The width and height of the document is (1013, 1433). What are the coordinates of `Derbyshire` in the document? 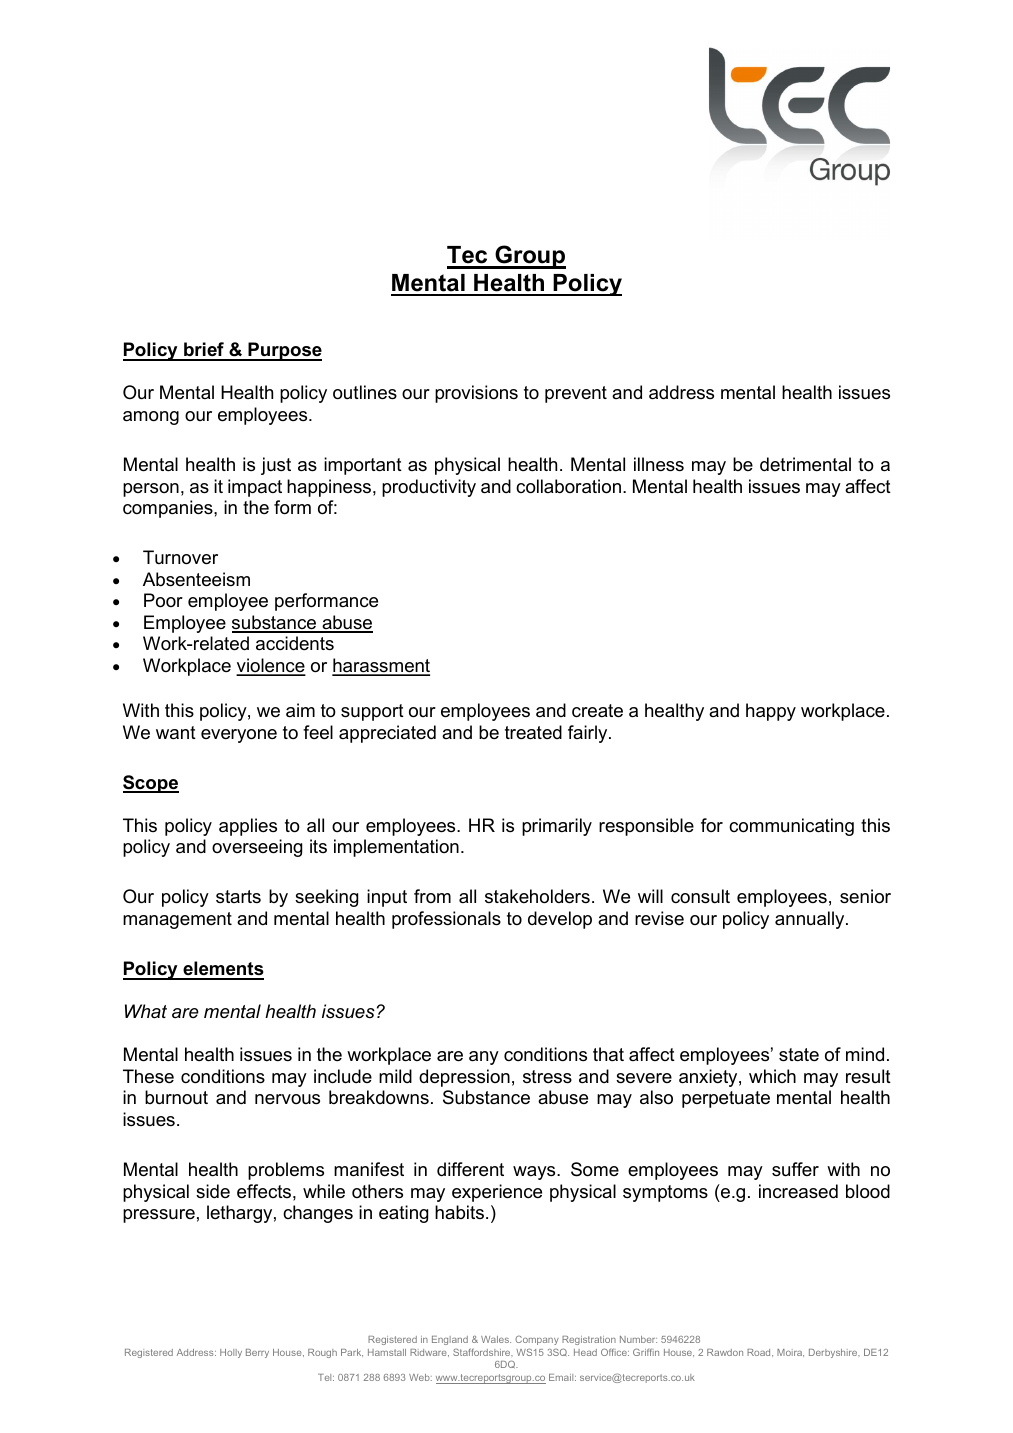 It's located at (834, 1353).
